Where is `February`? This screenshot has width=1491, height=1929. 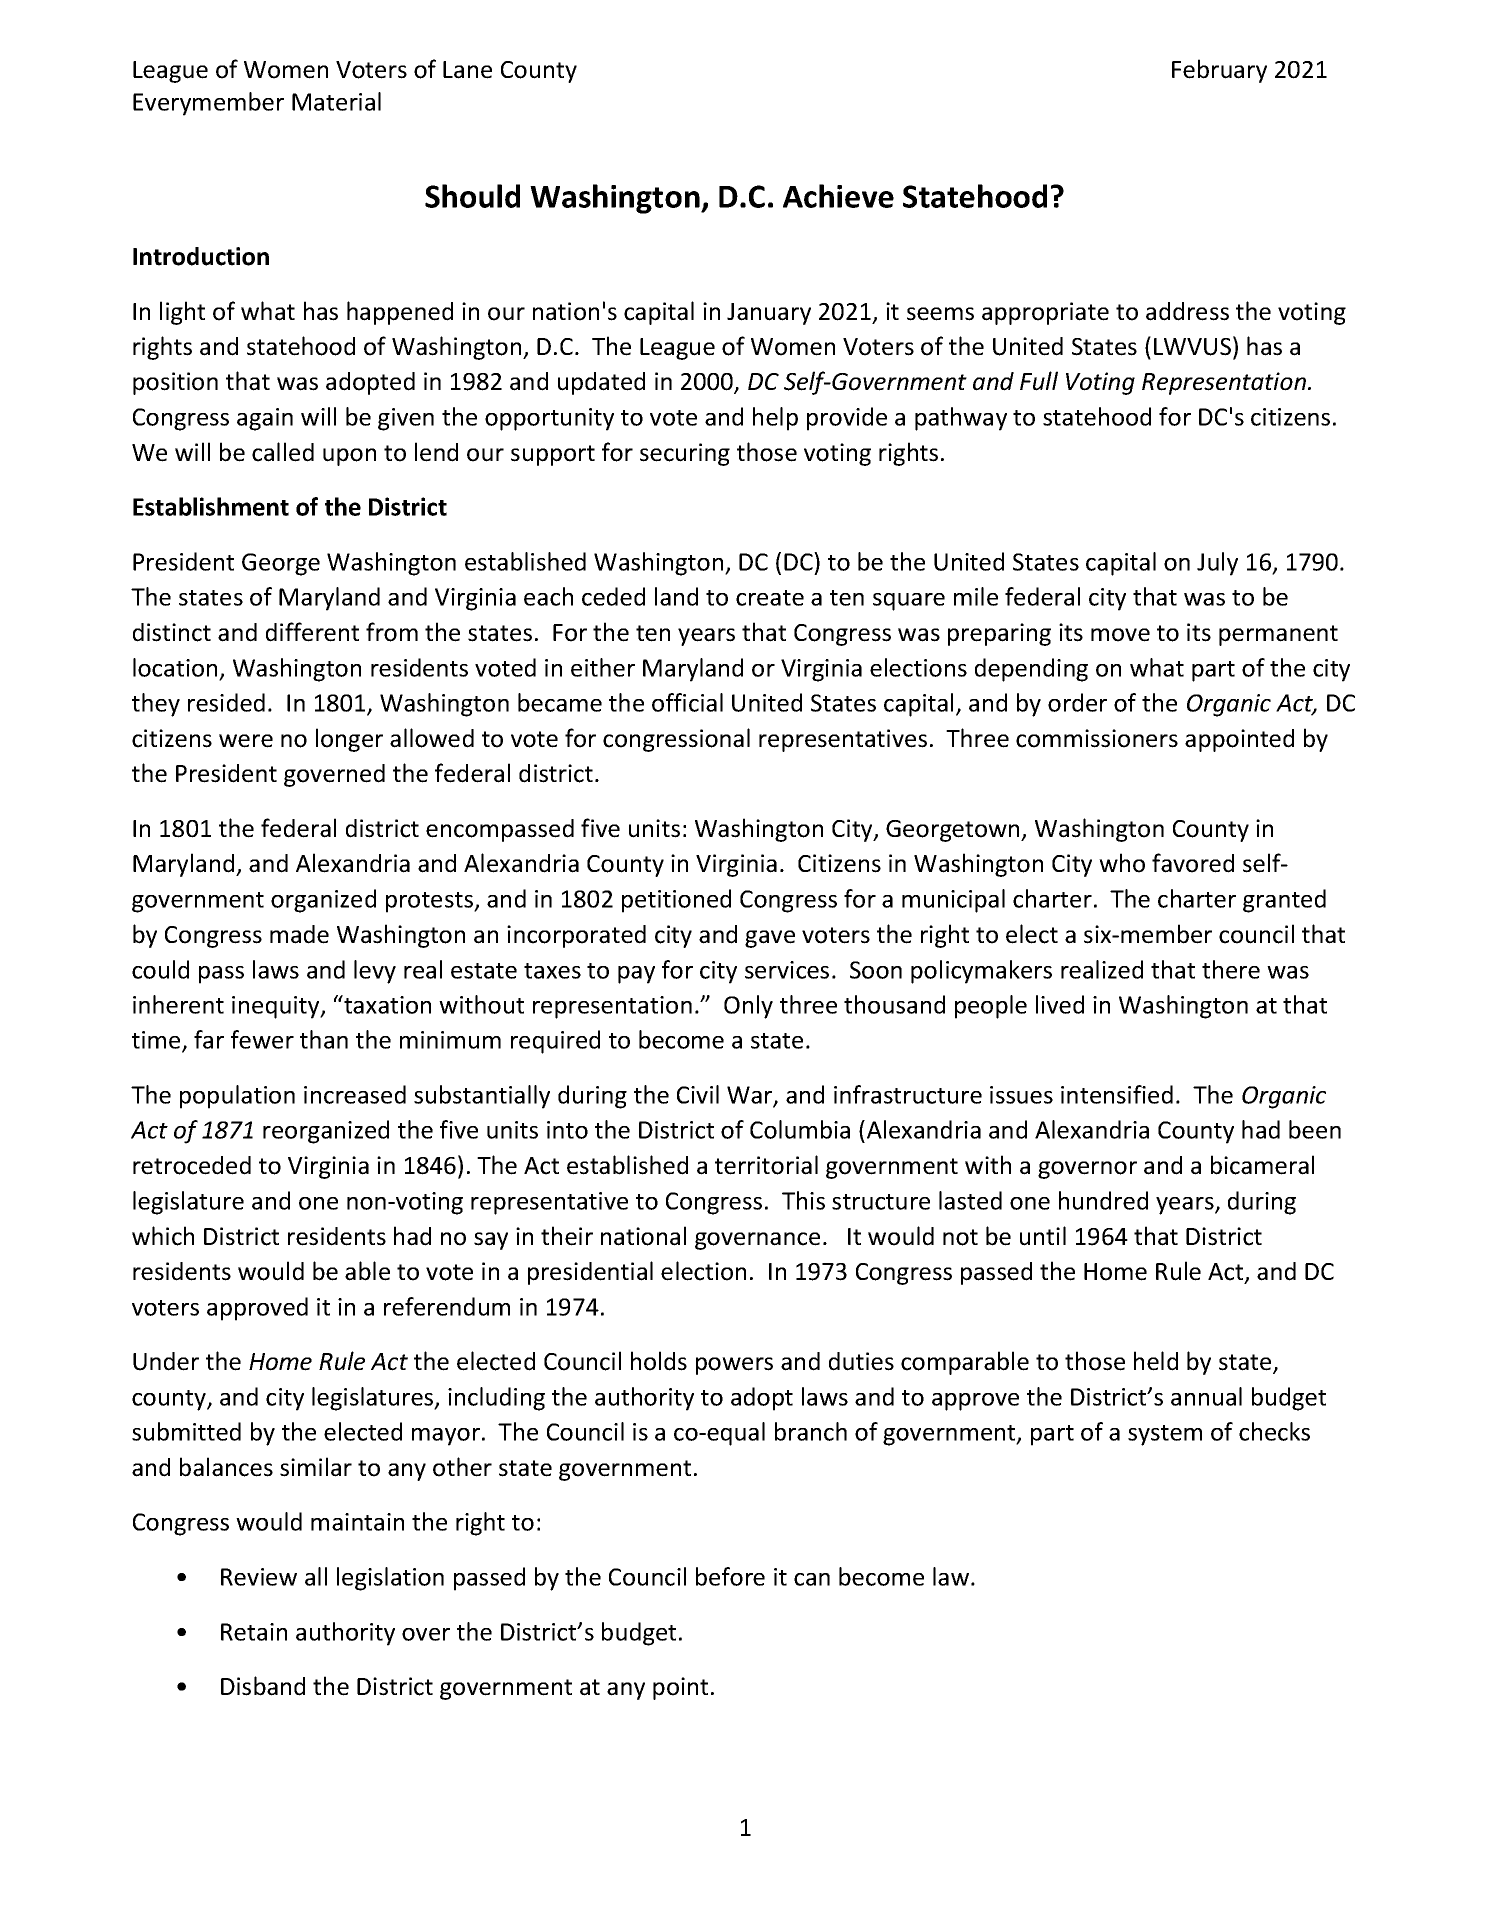 February is located at coordinates (1219, 71).
